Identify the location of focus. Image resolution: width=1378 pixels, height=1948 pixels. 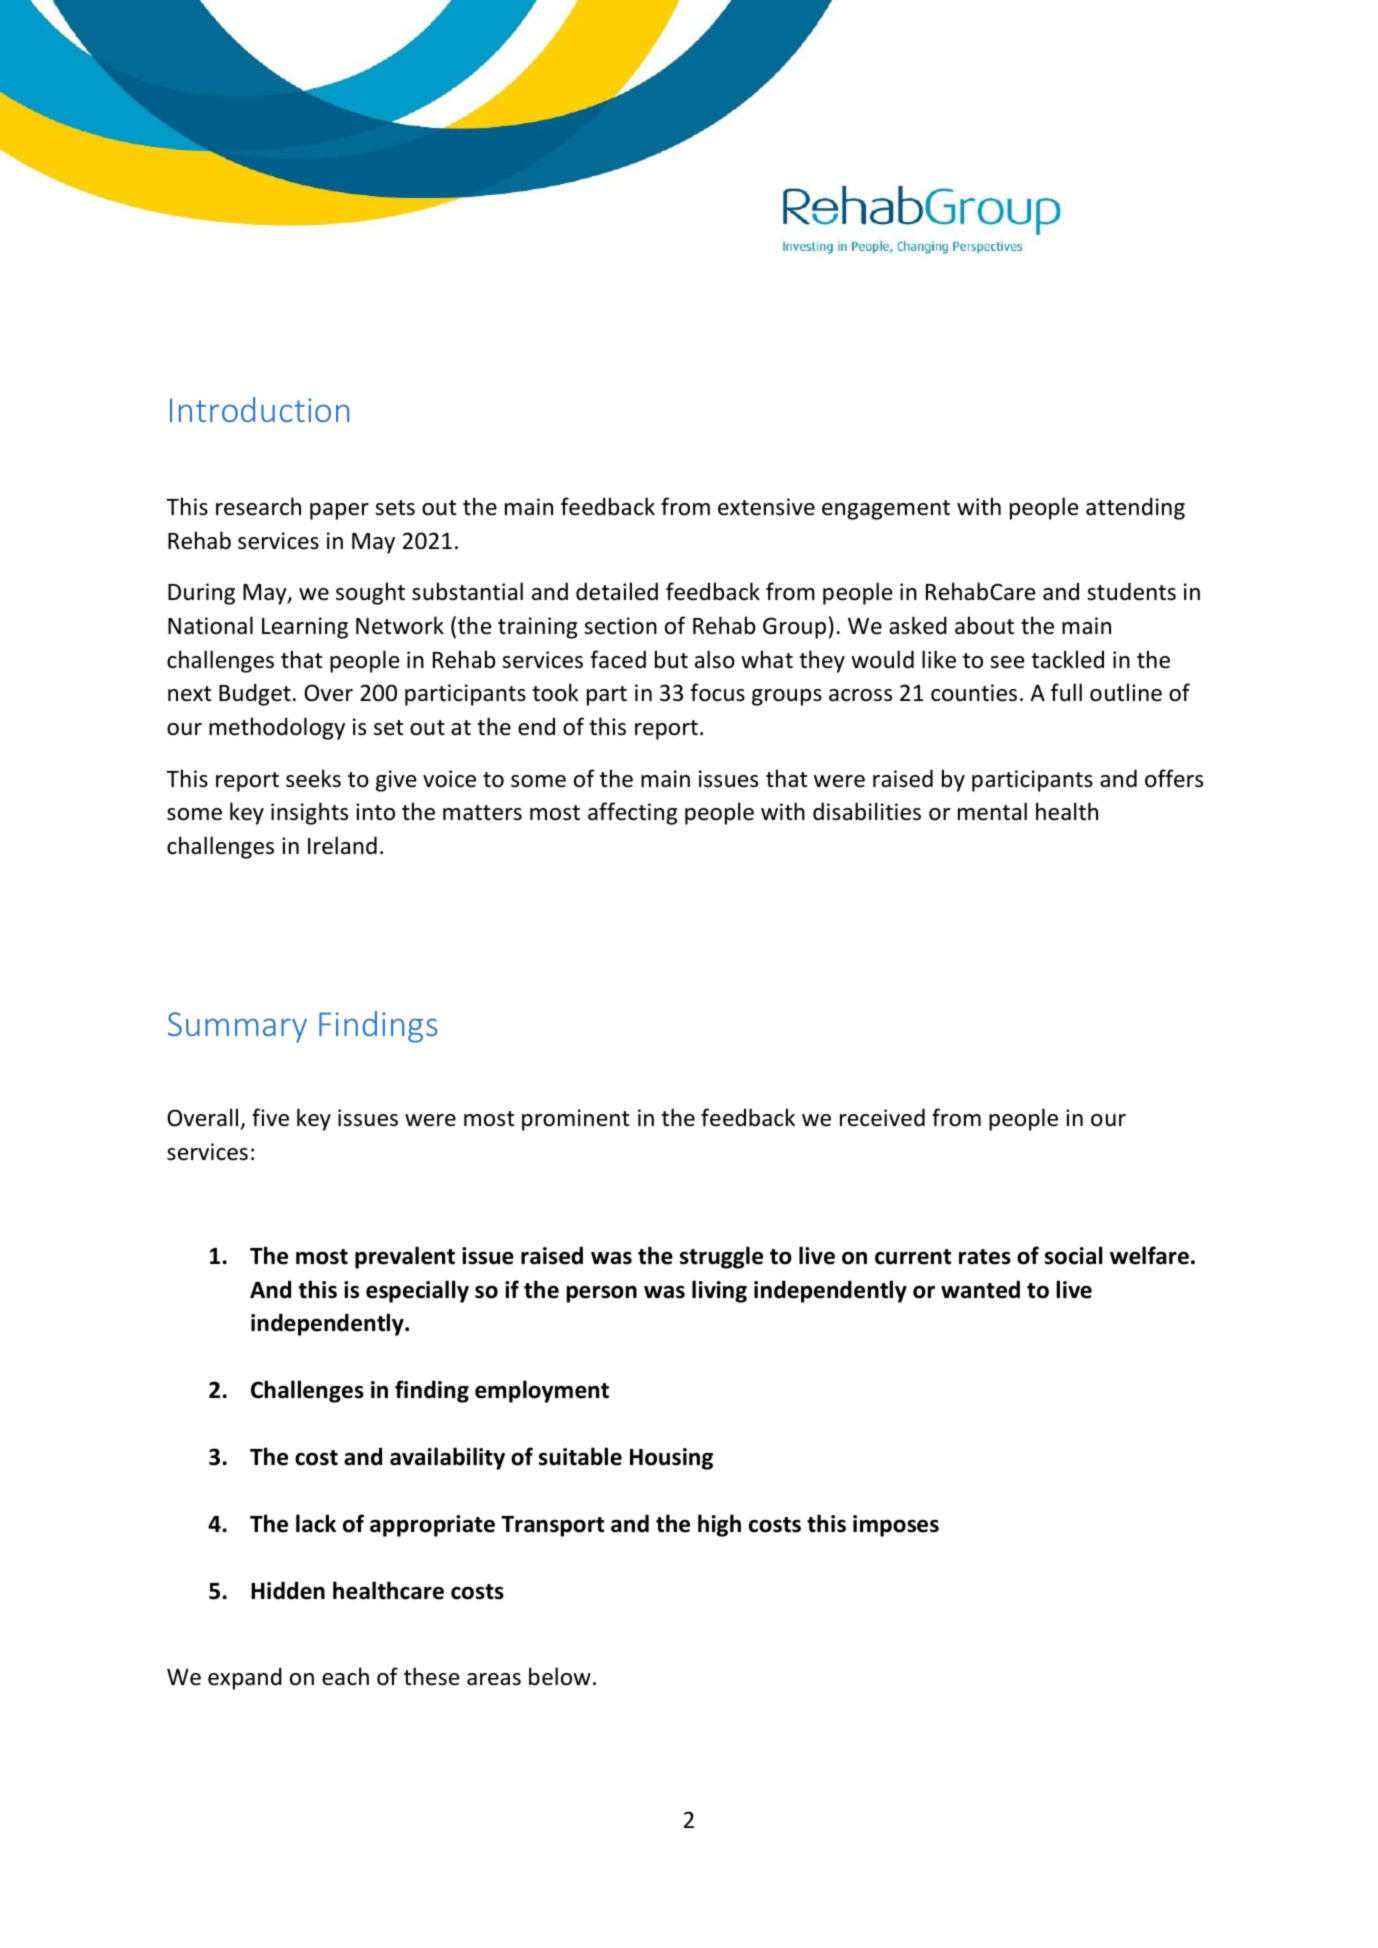
(718, 692).
